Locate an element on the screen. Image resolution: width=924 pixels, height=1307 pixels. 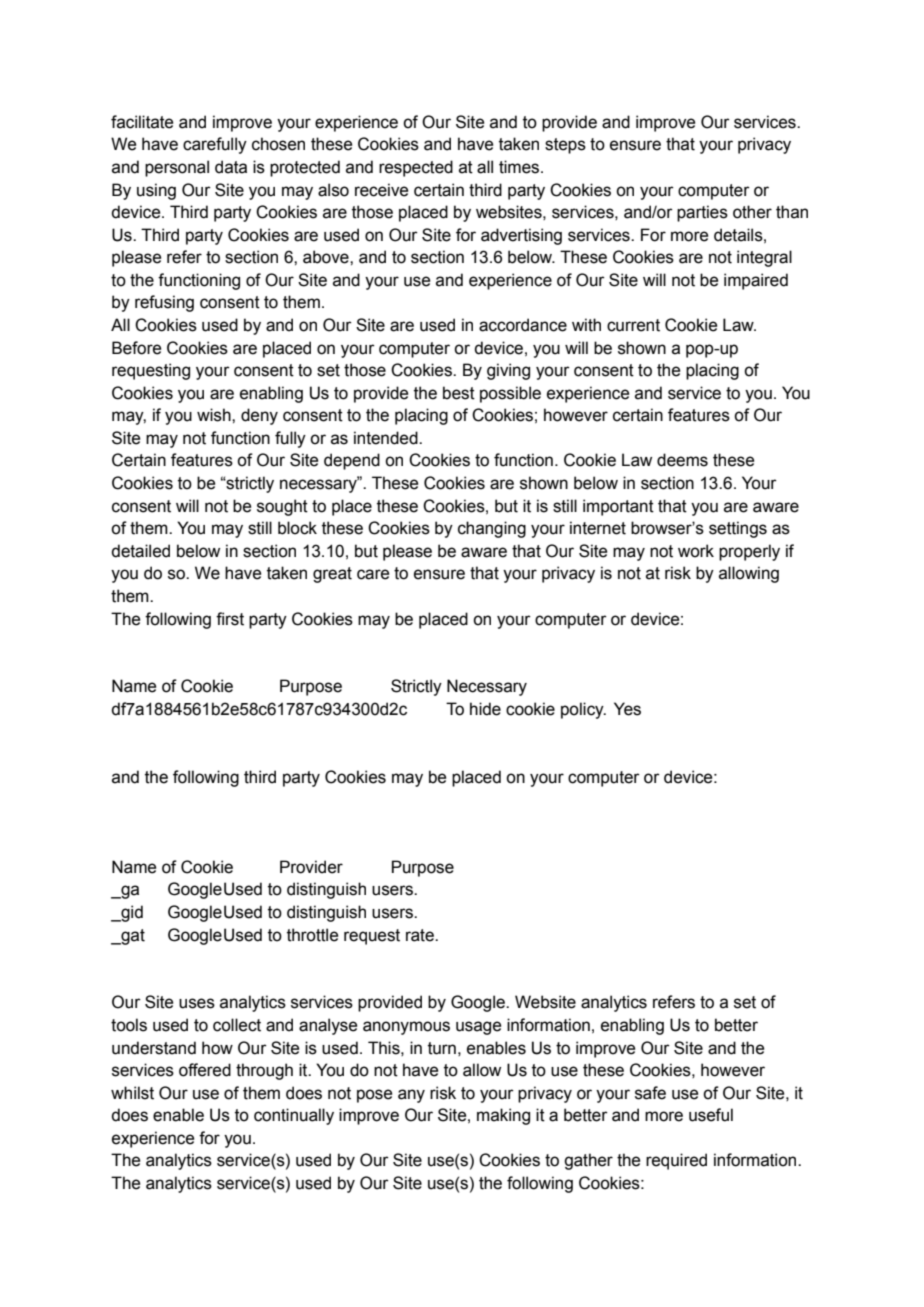
parties is located at coordinates (702, 213).
